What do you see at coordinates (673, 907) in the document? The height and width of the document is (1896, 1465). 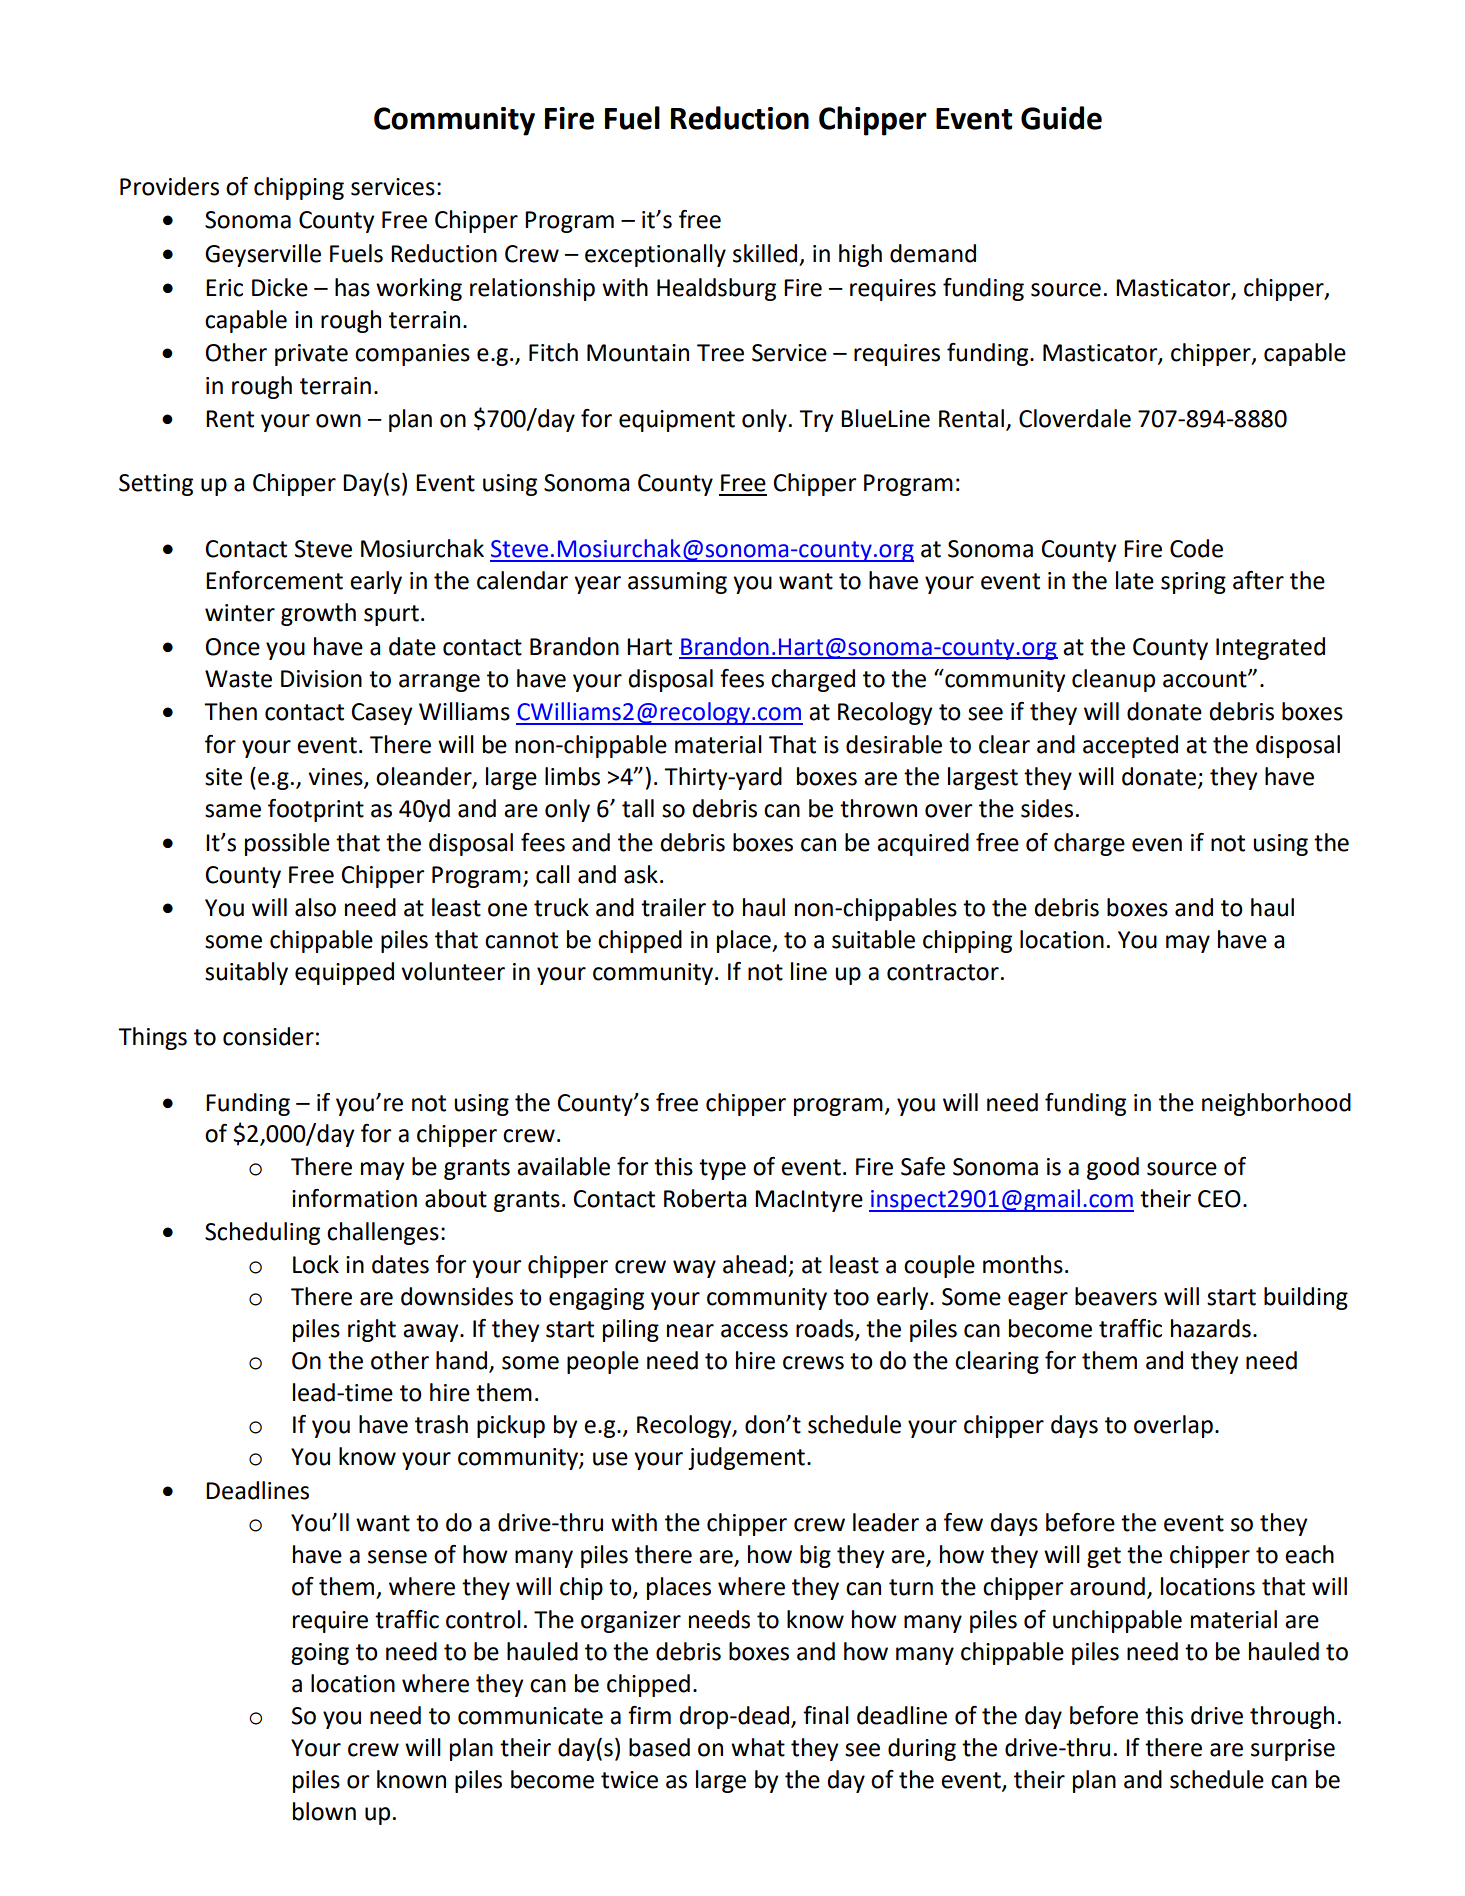 I see `trailer` at bounding box center [673, 907].
